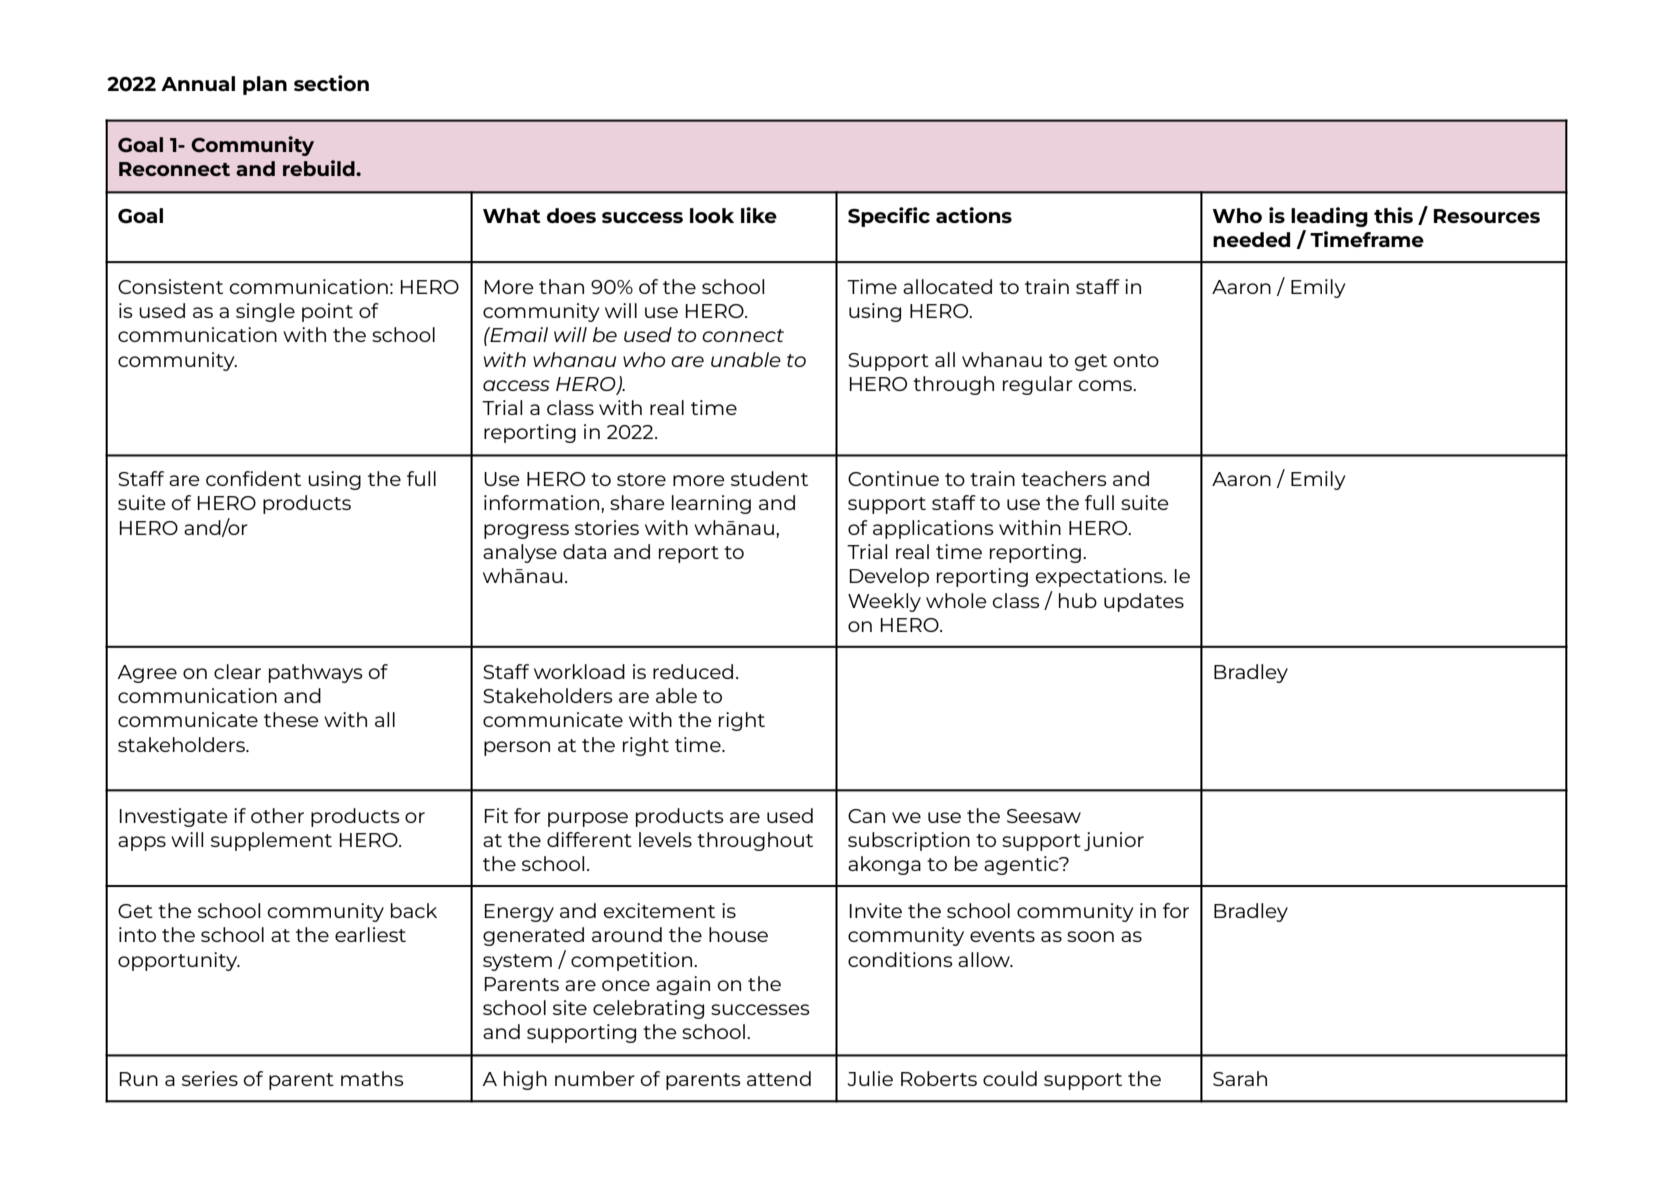  I want to click on confident, so click(253, 478).
